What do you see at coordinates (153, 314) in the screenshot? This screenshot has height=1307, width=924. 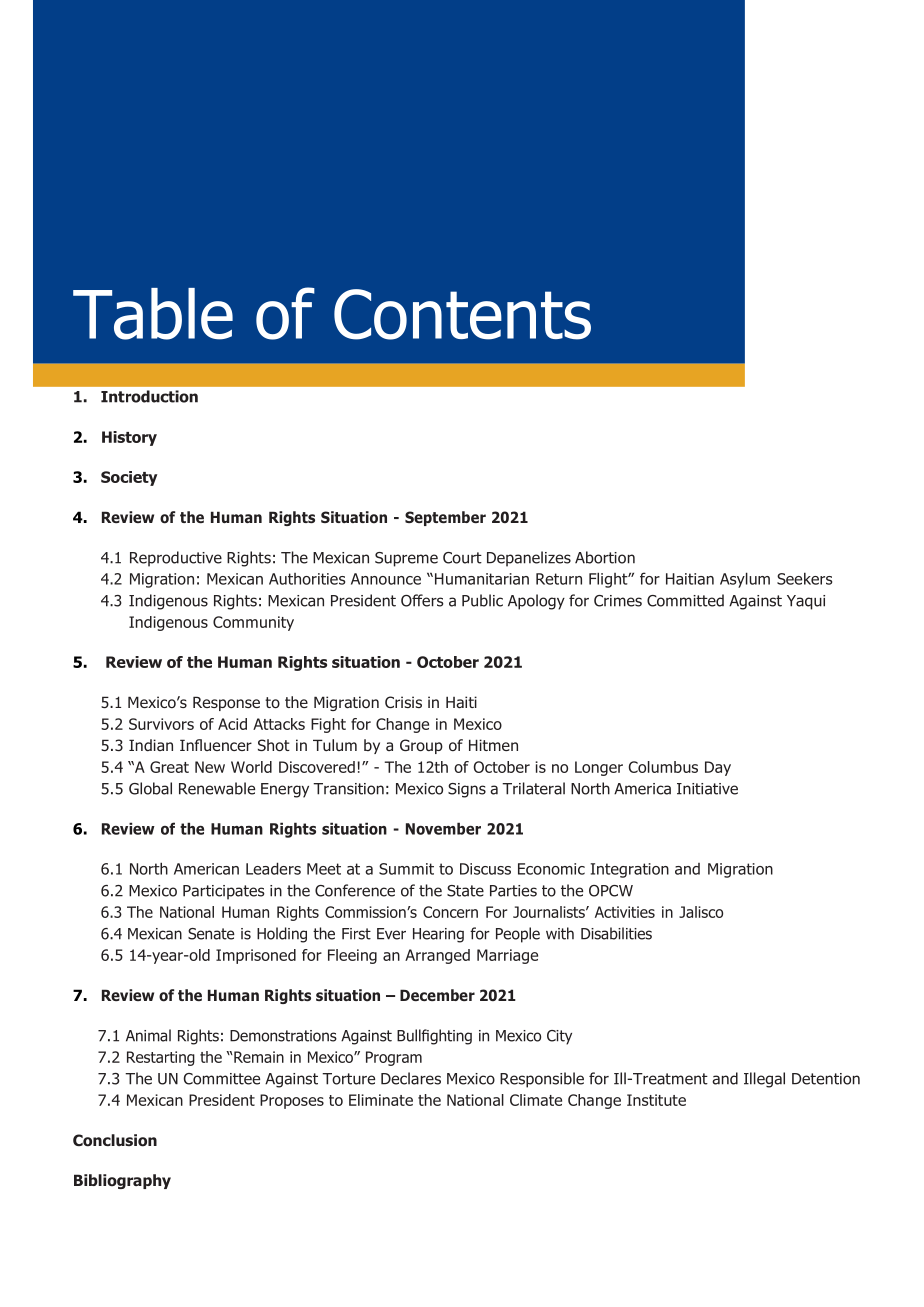 I see `Table` at bounding box center [153, 314].
